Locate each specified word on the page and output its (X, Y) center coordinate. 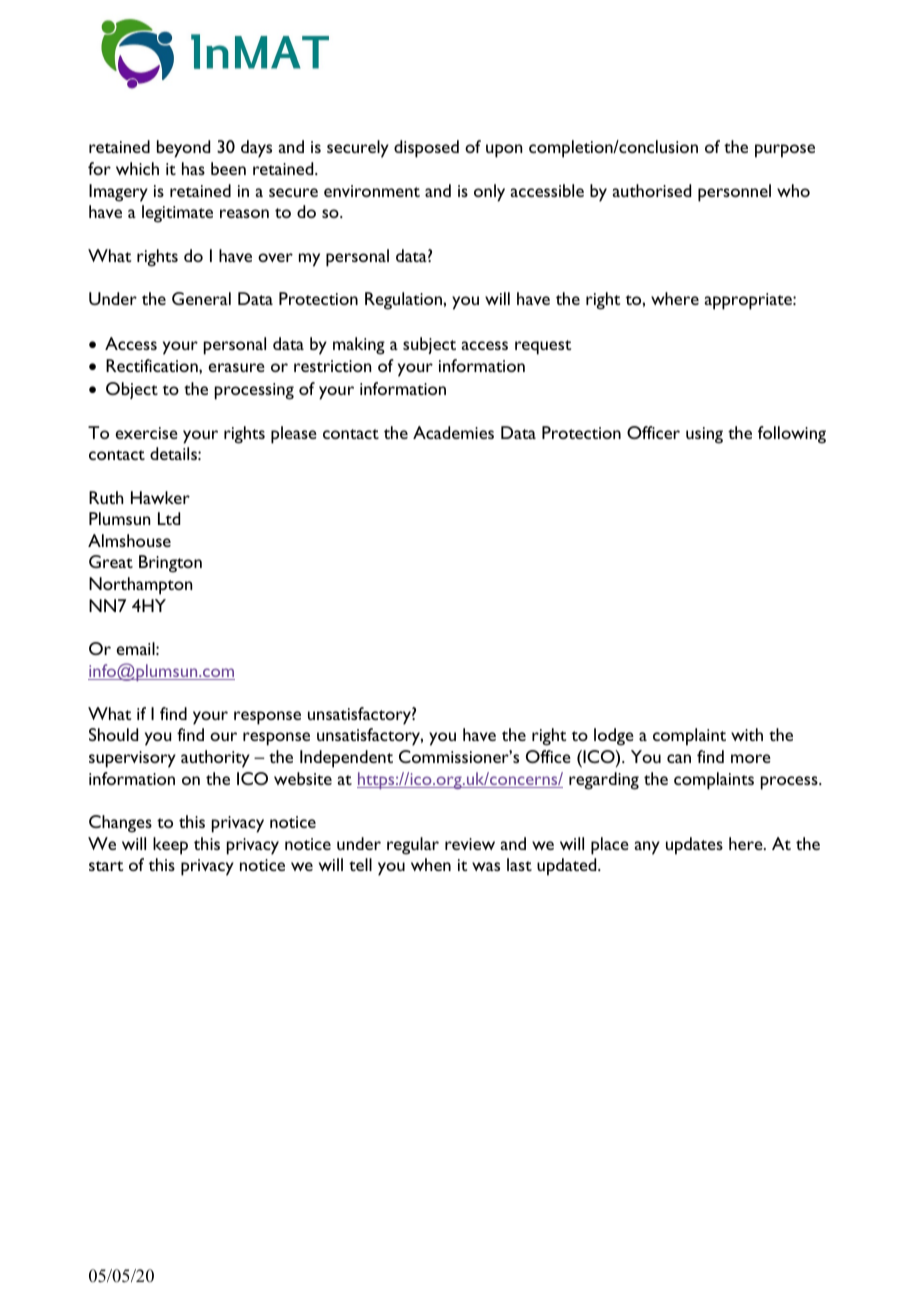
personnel (734, 193)
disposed (426, 149)
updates (694, 846)
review (470, 844)
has (193, 168)
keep (170, 846)
